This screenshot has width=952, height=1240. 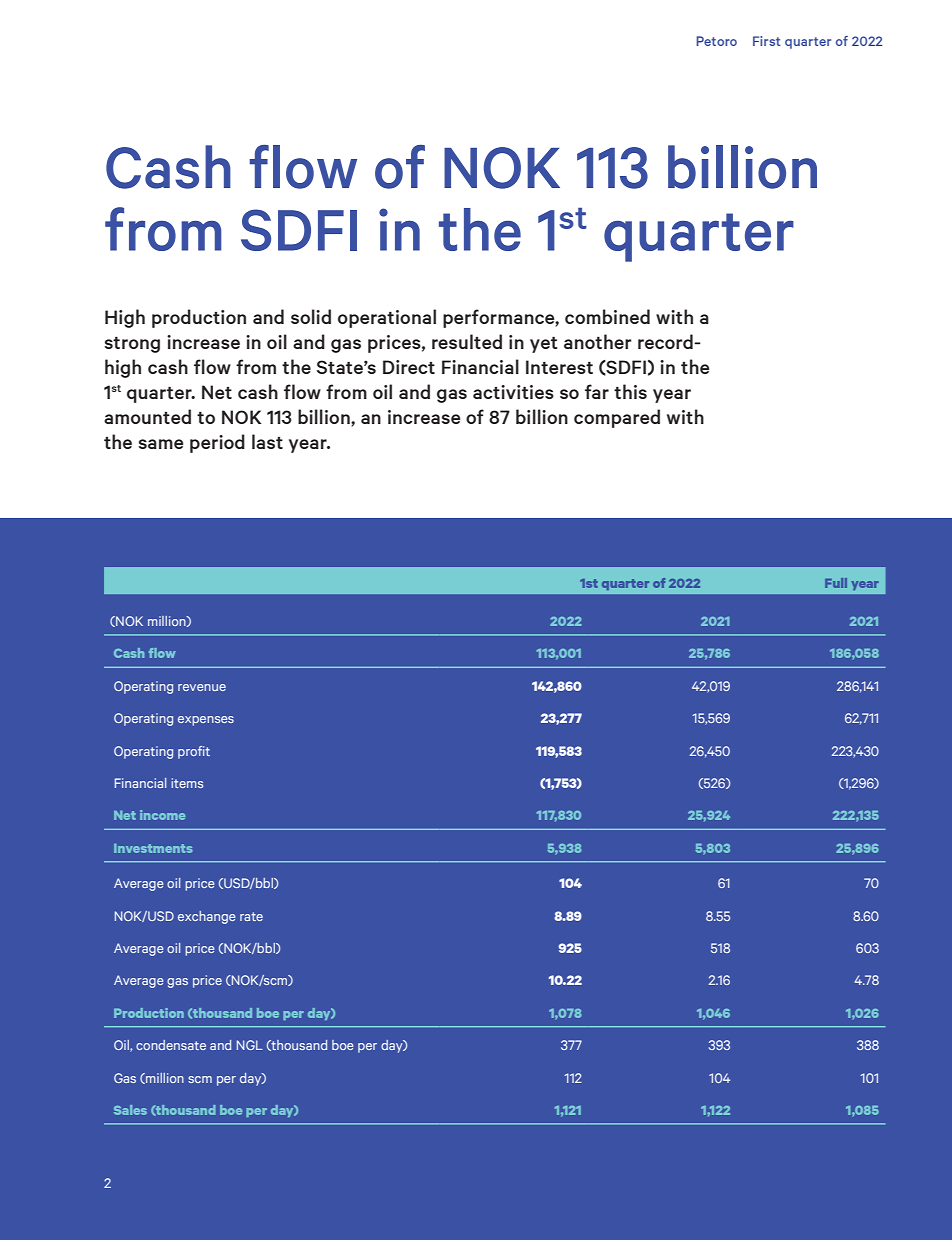 What do you see at coordinates (607, 316) in the screenshot?
I see `combined` at bounding box center [607, 316].
